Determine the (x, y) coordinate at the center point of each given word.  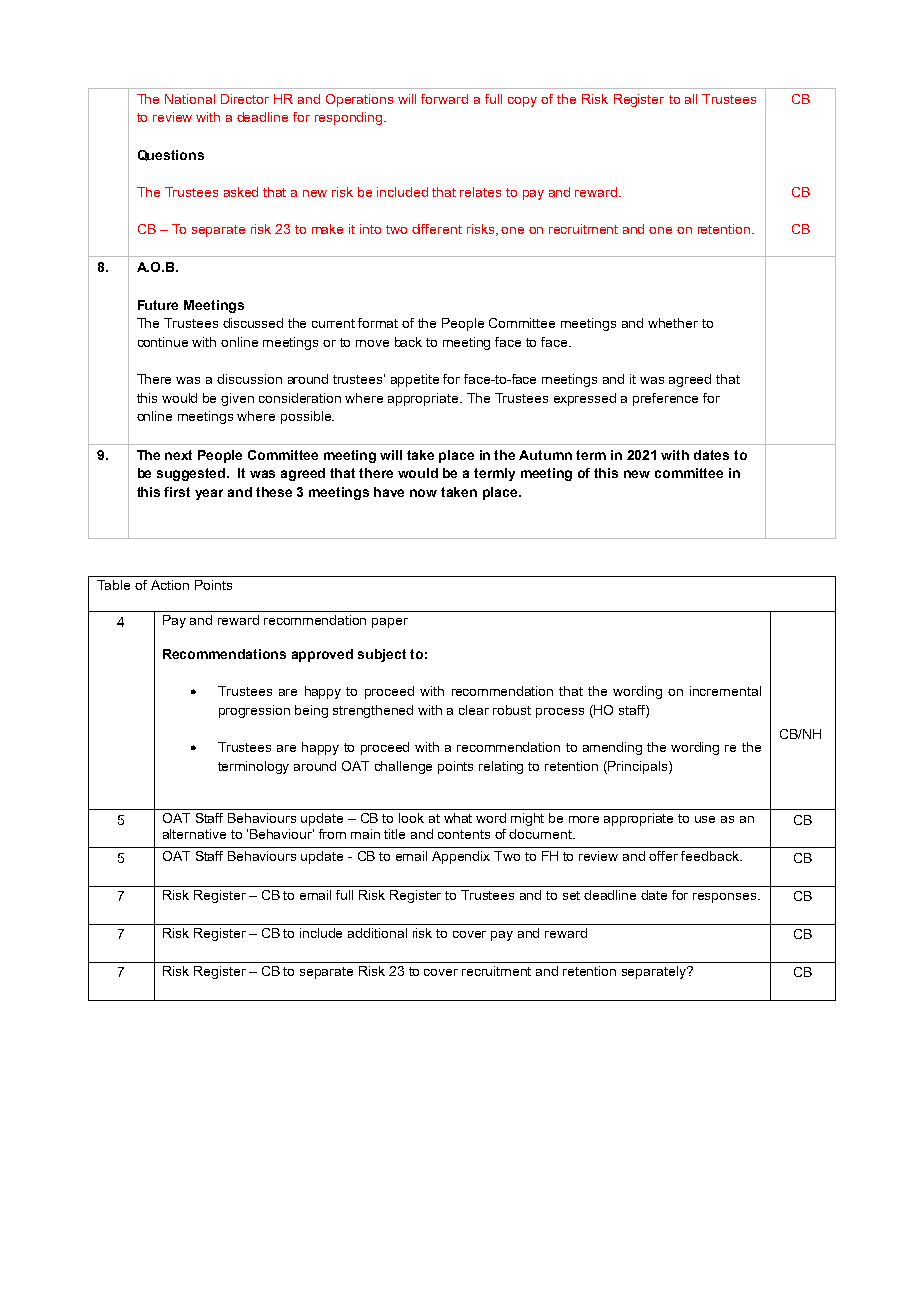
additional (377, 933)
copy (522, 102)
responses (726, 898)
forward (444, 99)
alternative (194, 834)
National (190, 99)
